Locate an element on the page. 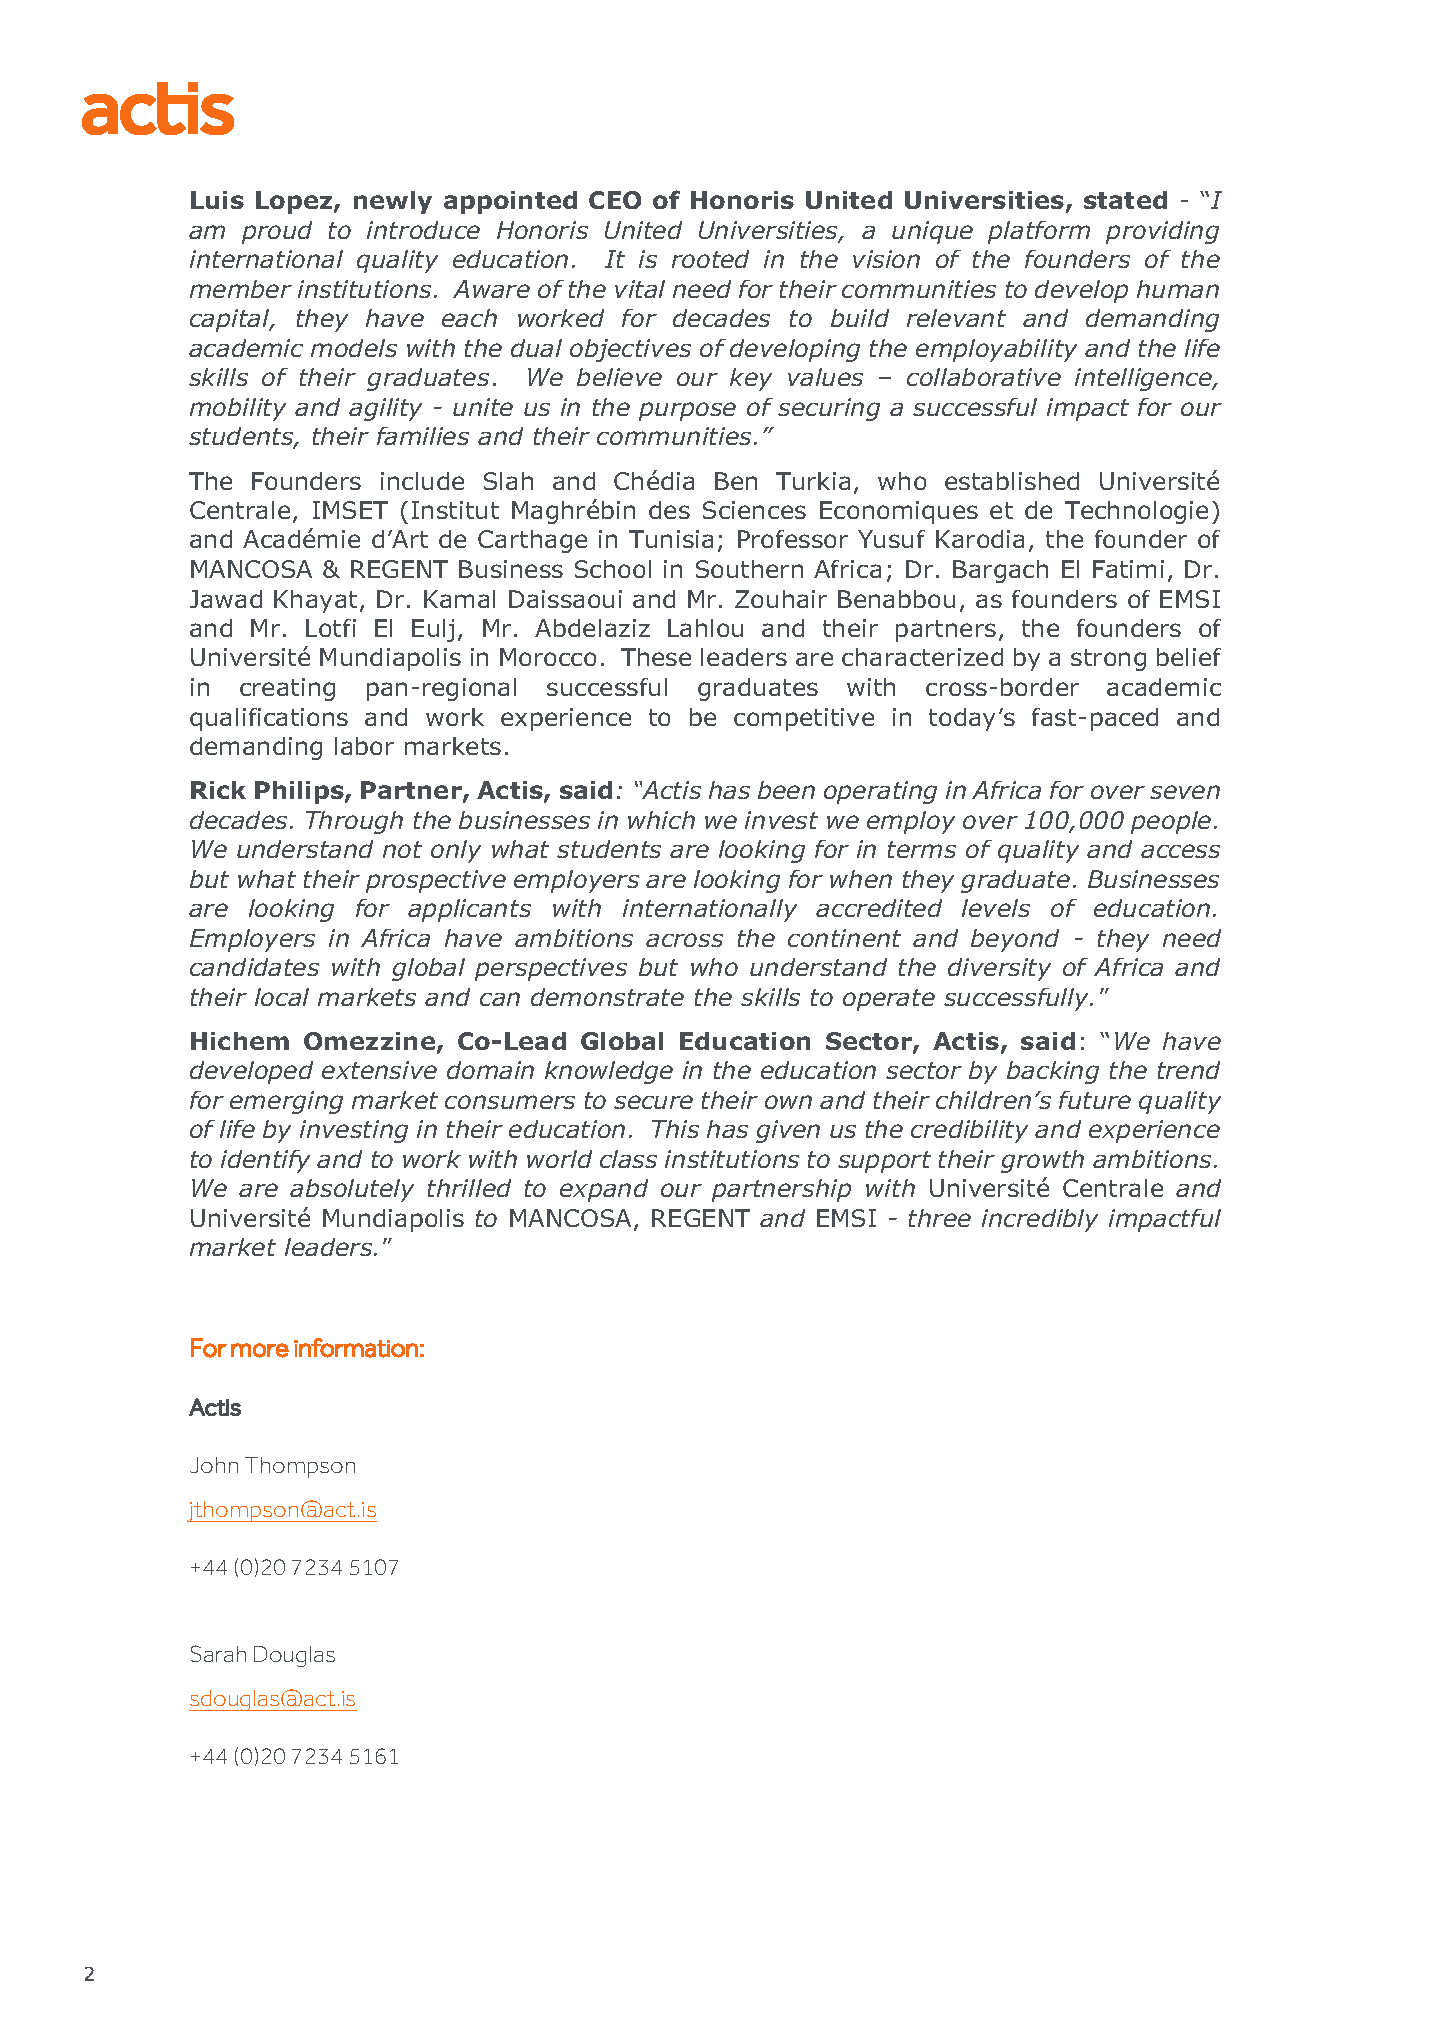  incredibly is located at coordinates (1040, 1220).
